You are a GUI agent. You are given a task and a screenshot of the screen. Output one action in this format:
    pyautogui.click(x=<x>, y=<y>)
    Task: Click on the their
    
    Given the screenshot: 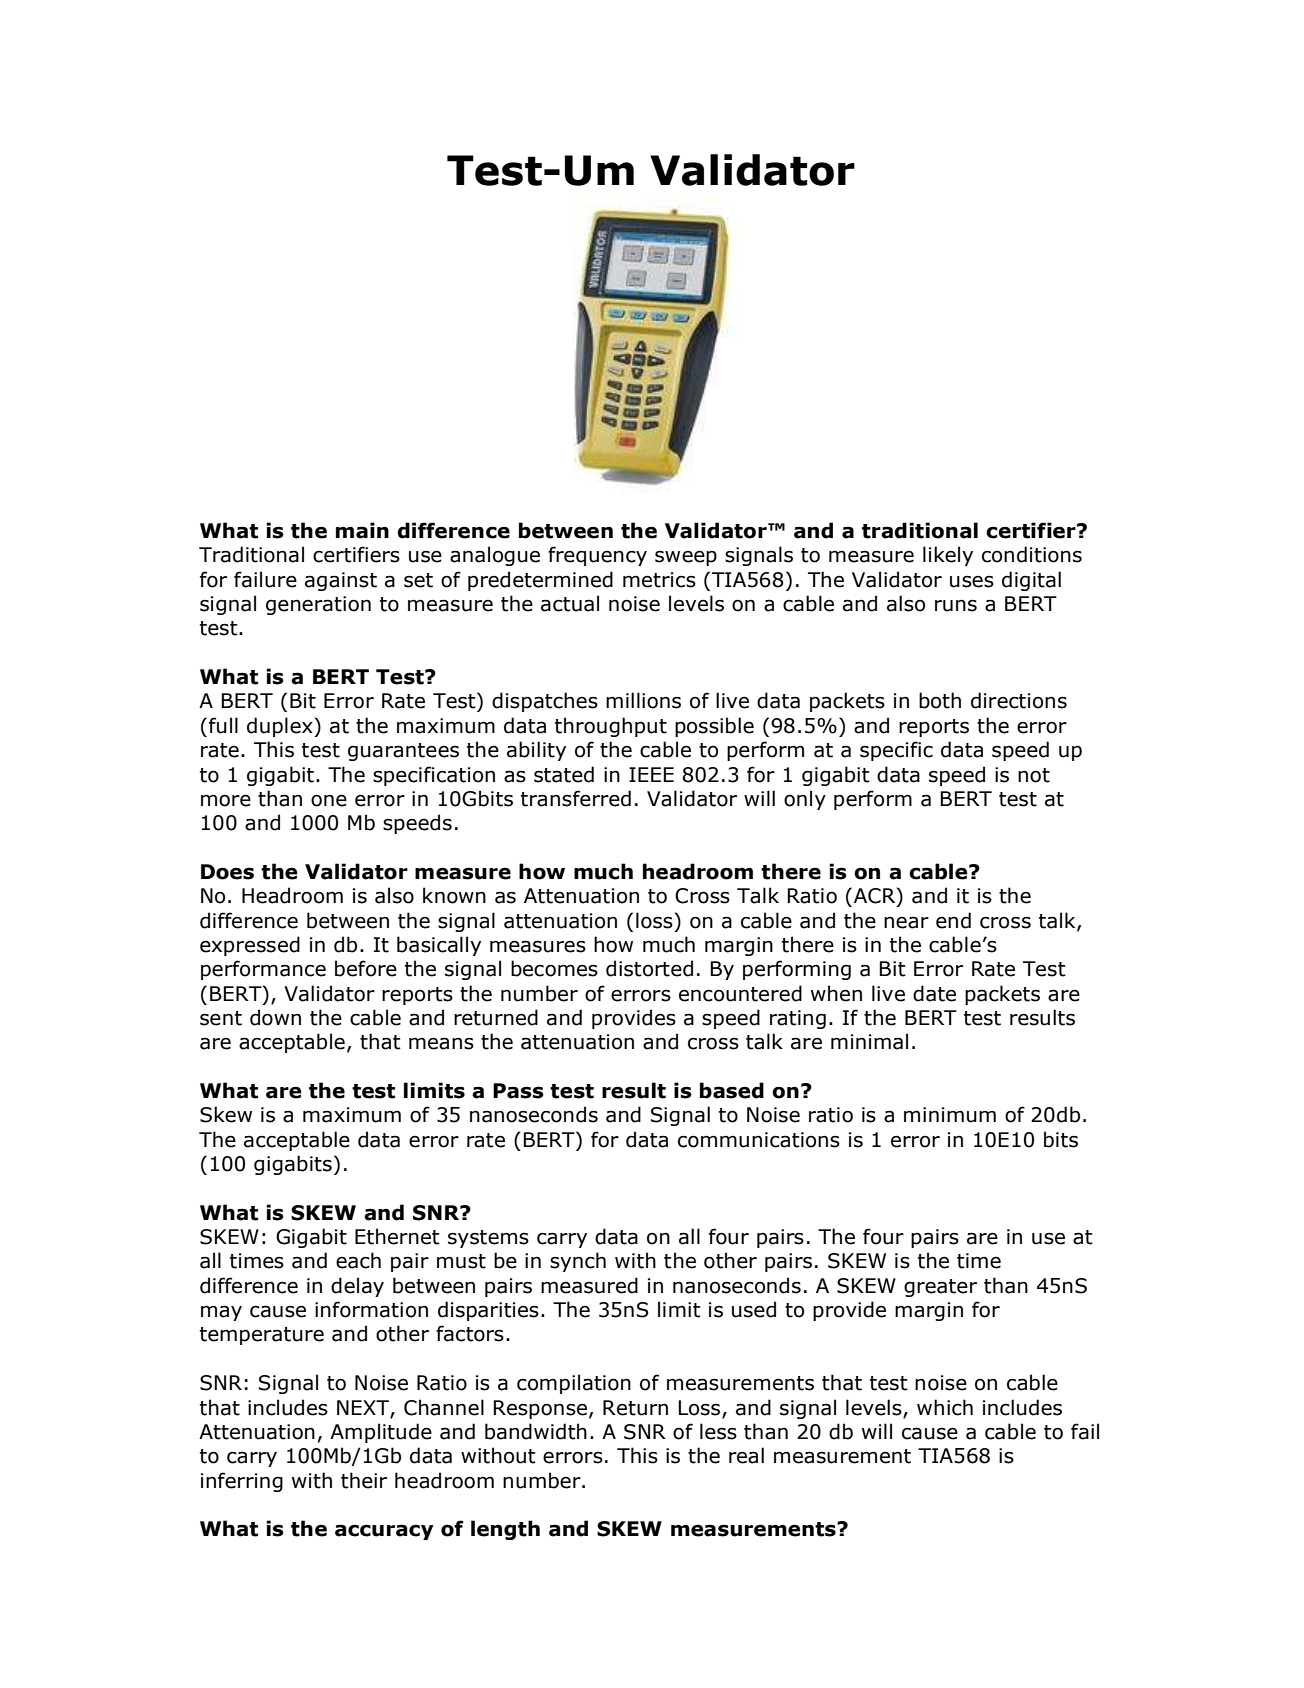 What is the action you would take?
    pyautogui.click(x=364, y=1480)
